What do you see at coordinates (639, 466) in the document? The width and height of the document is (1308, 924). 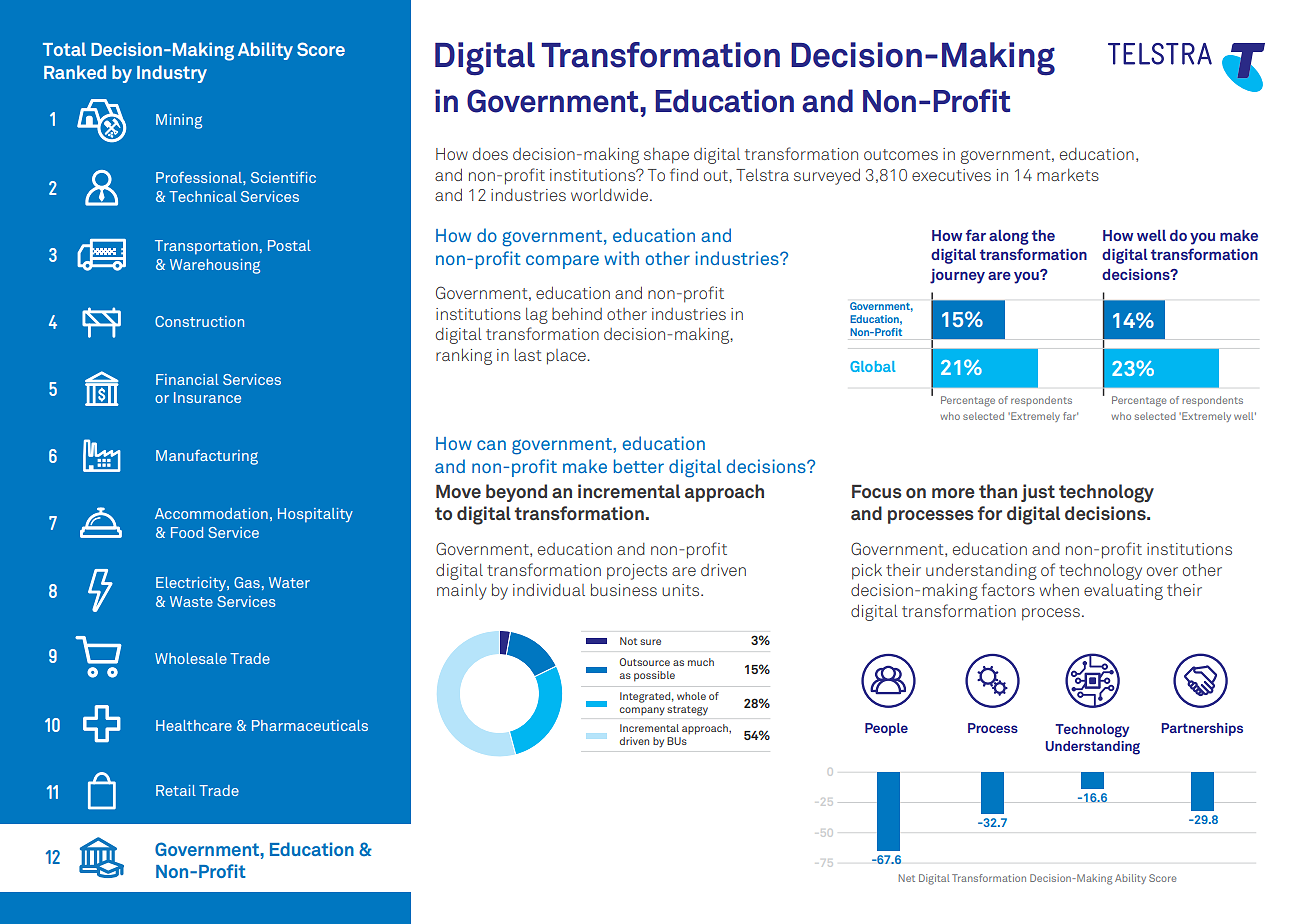 I see `better` at bounding box center [639, 466].
